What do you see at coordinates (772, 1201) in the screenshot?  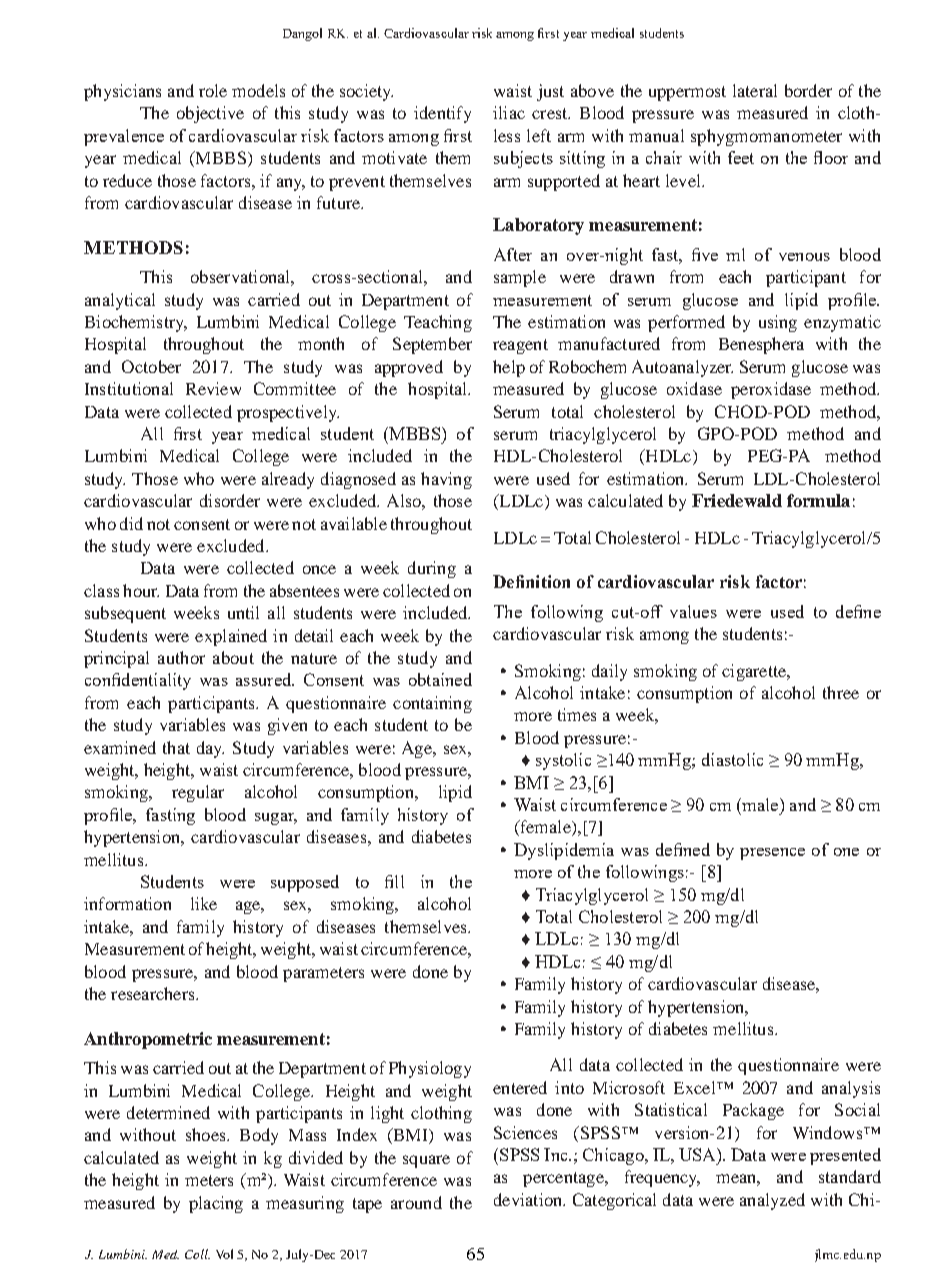 I see `analyzed` at bounding box center [772, 1201].
